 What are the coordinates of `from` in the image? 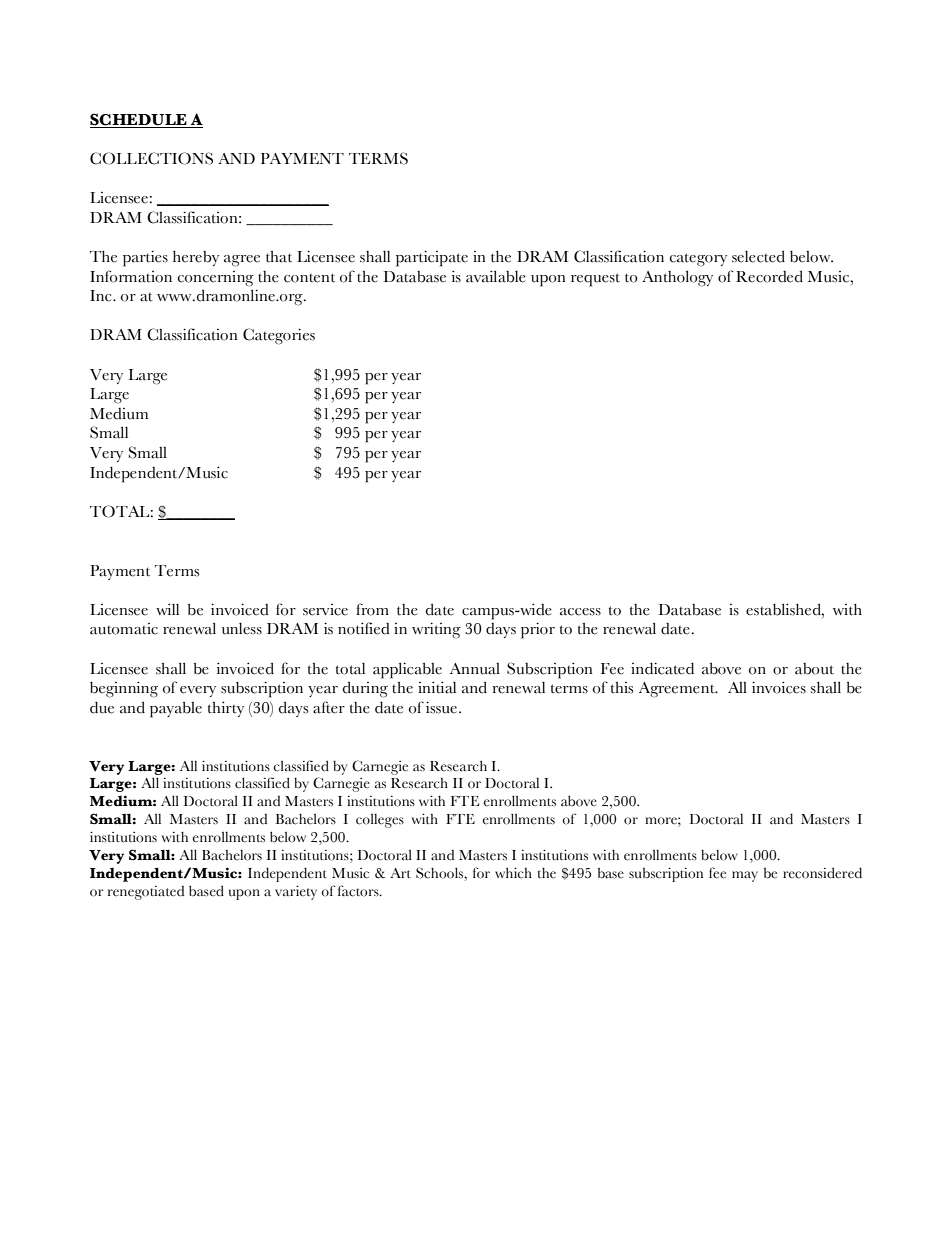 It's located at (372, 609).
